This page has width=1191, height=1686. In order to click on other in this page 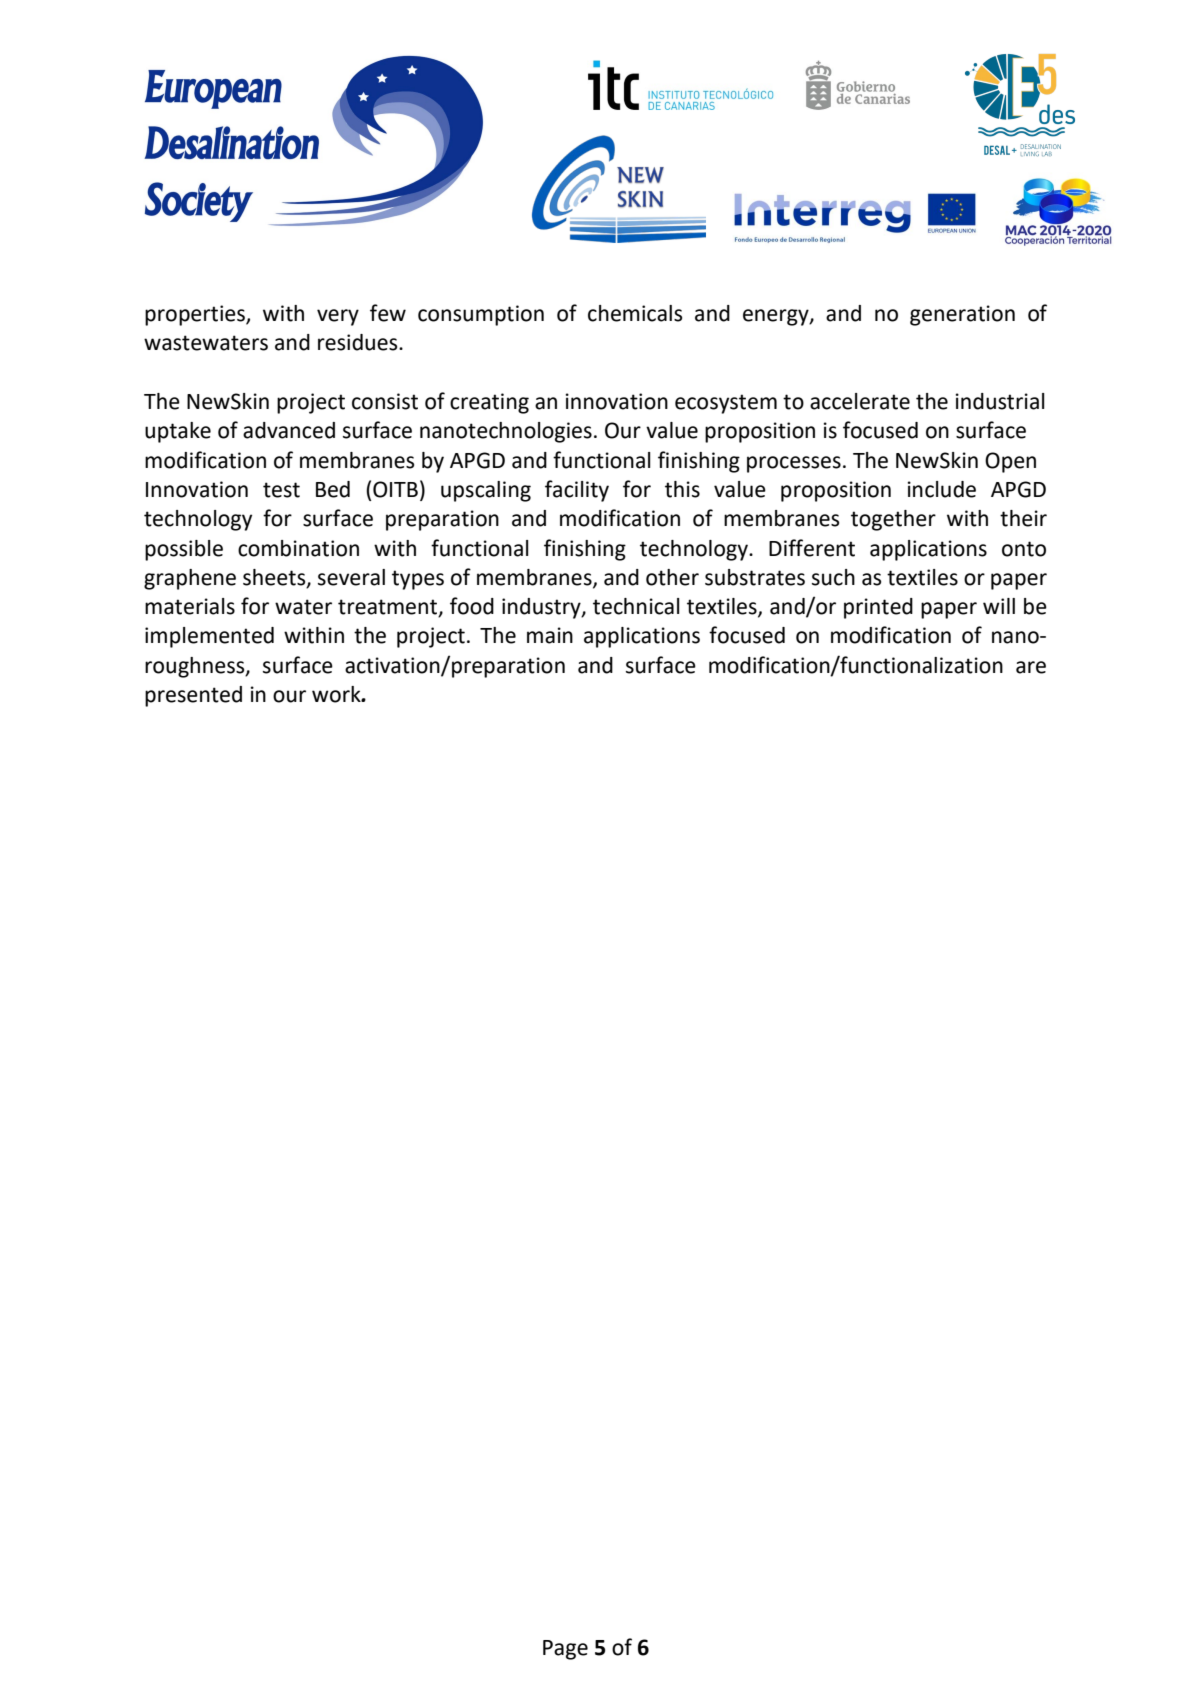, I will do `click(672, 577)`.
